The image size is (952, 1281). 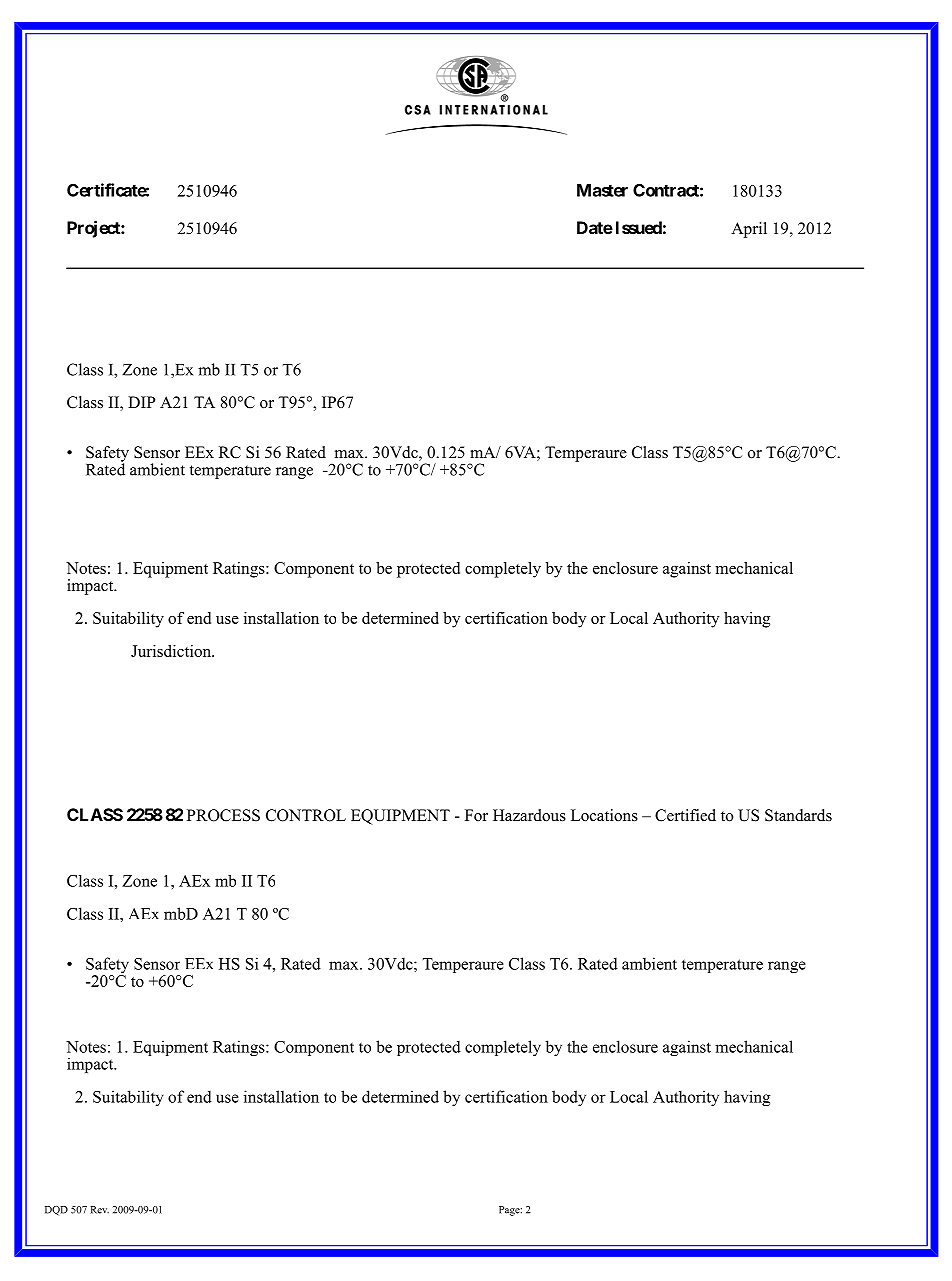 What do you see at coordinates (749, 230) in the page?
I see `April` at bounding box center [749, 230].
